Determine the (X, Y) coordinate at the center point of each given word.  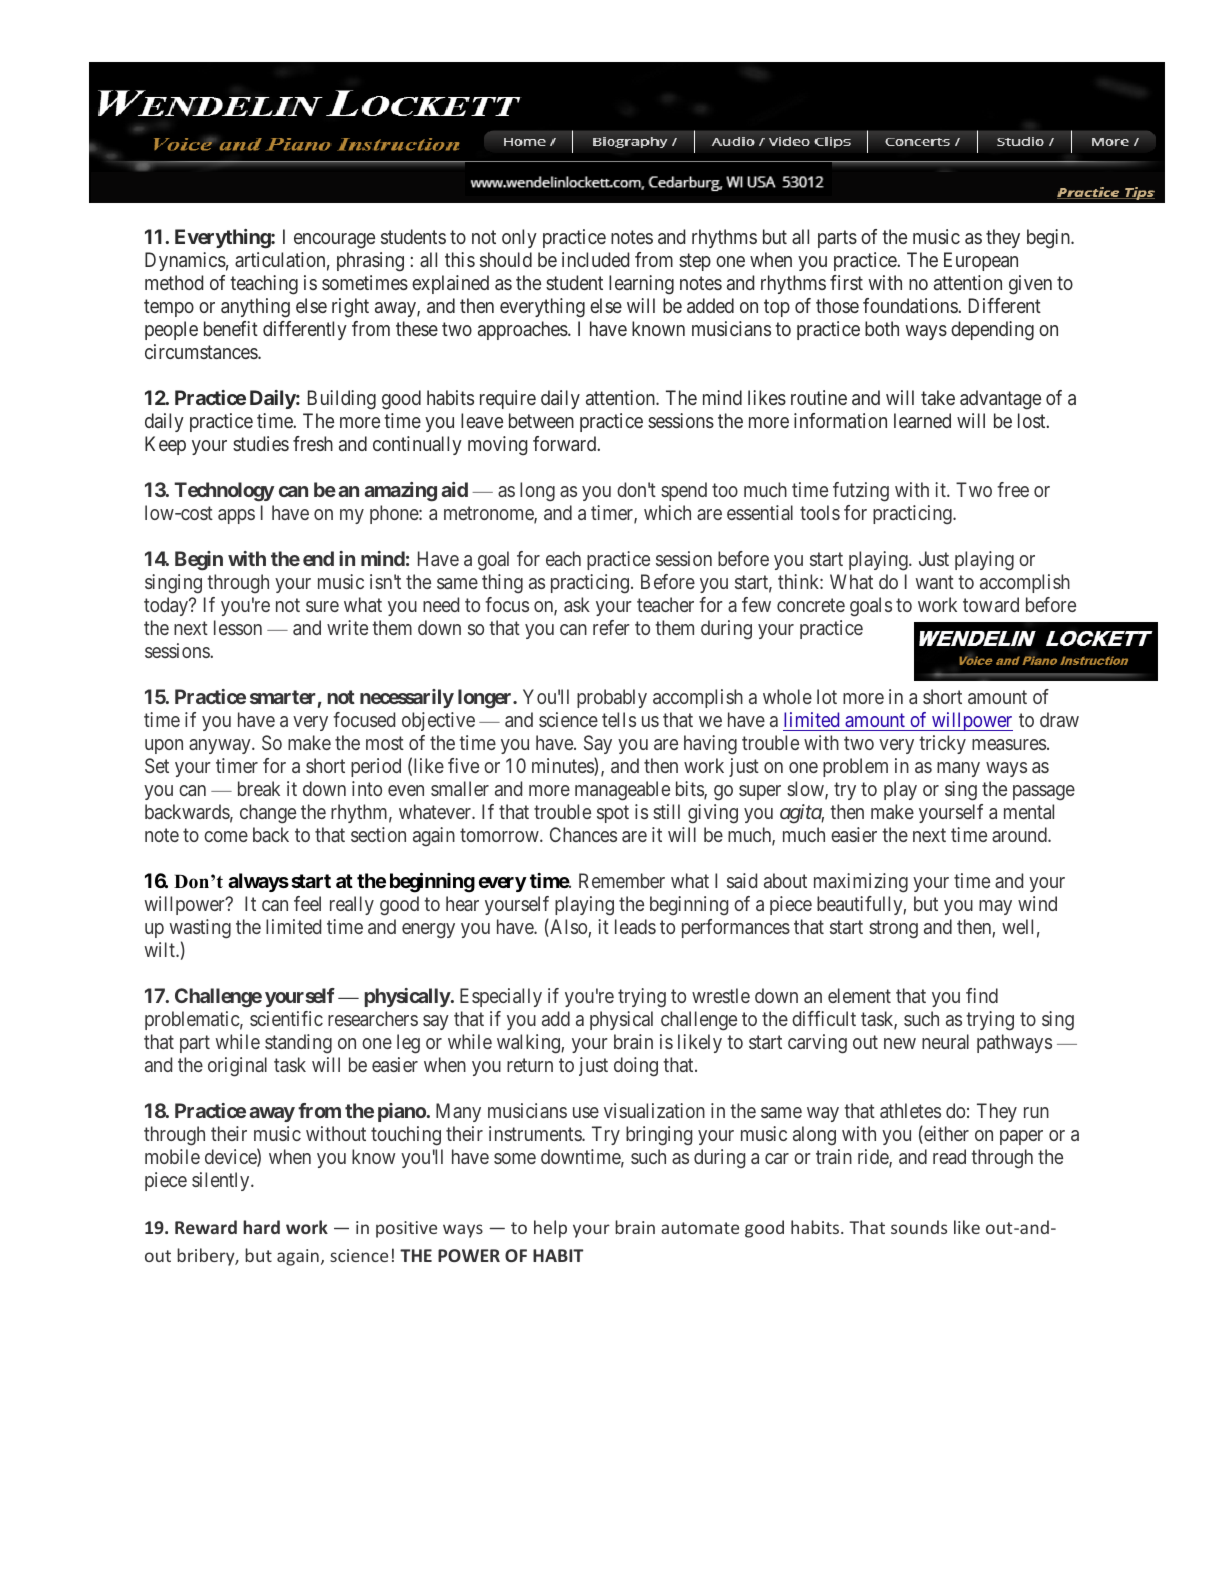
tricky (942, 744)
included (595, 259)
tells (619, 719)
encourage (334, 241)
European (981, 261)
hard (261, 1227)
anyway (221, 746)
